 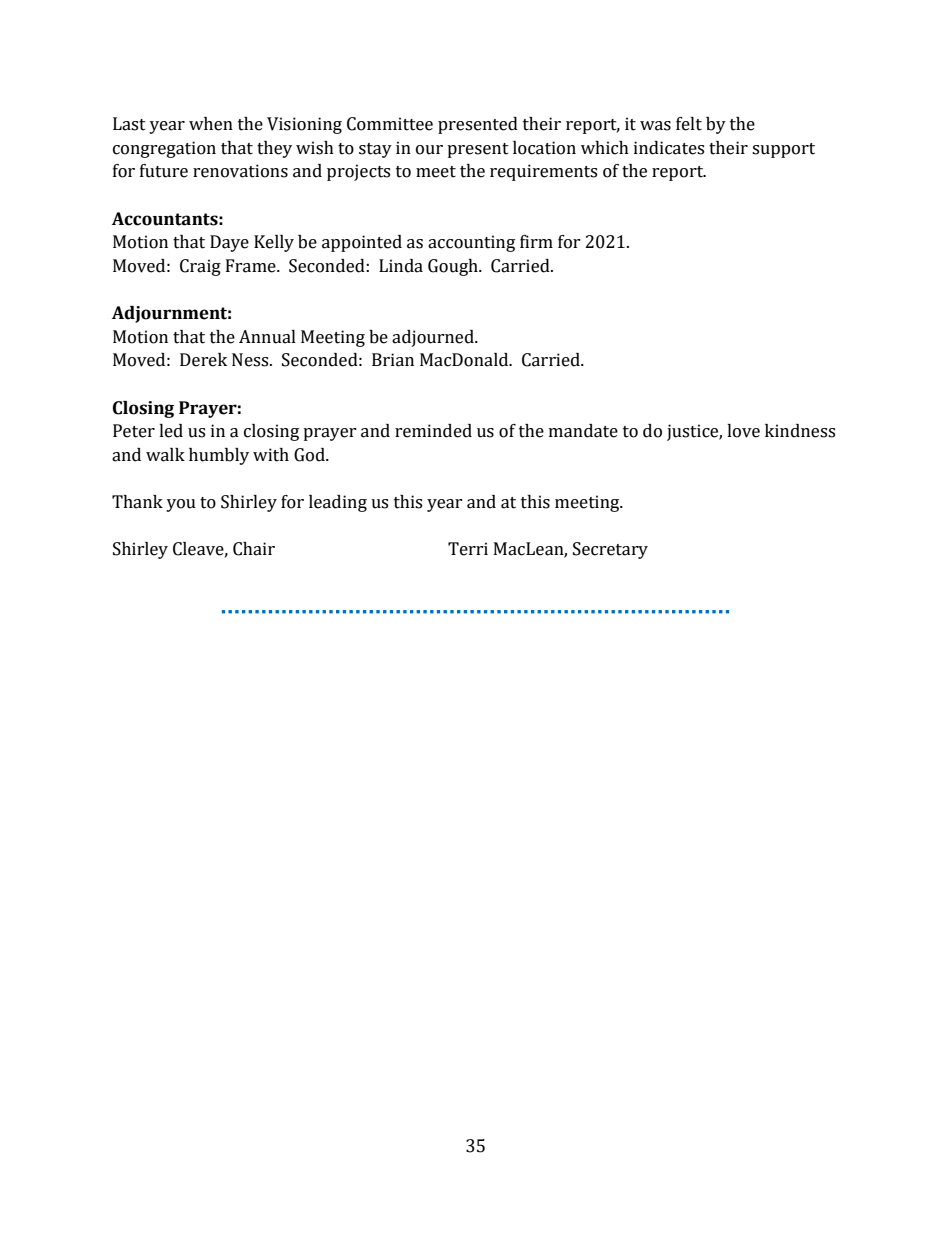 I want to click on Kelly, so click(x=274, y=243).
